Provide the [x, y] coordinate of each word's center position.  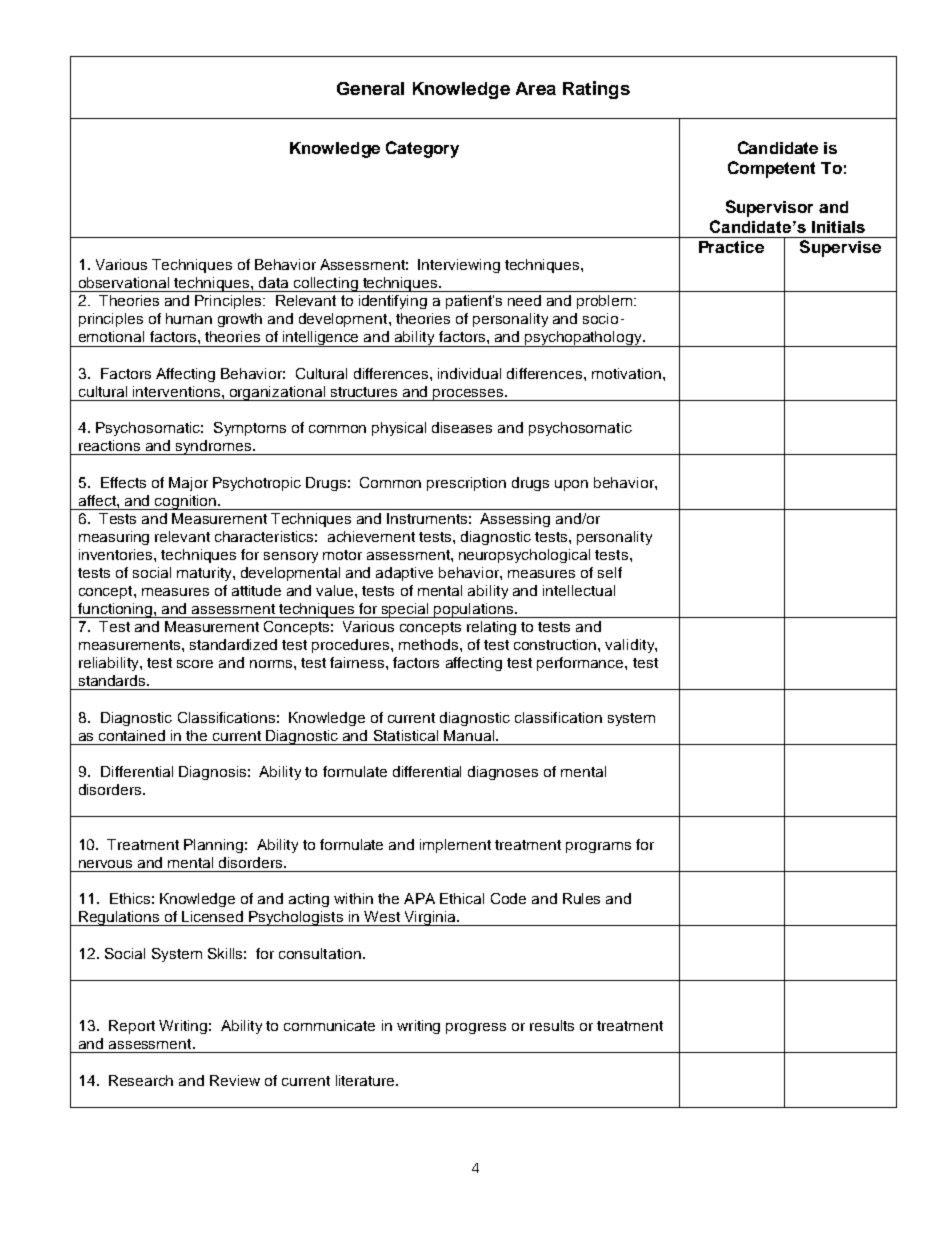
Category [422, 149]
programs [598, 847]
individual [469, 373]
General [370, 88]
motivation [628, 373]
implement [455, 846]
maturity [205, 574]
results [552, 1025]
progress [476, 1028]
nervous [105, 864]
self [610, 572]
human [189, 318]
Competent [771, 169]
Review [235, 1080]
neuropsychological [524, 556]
